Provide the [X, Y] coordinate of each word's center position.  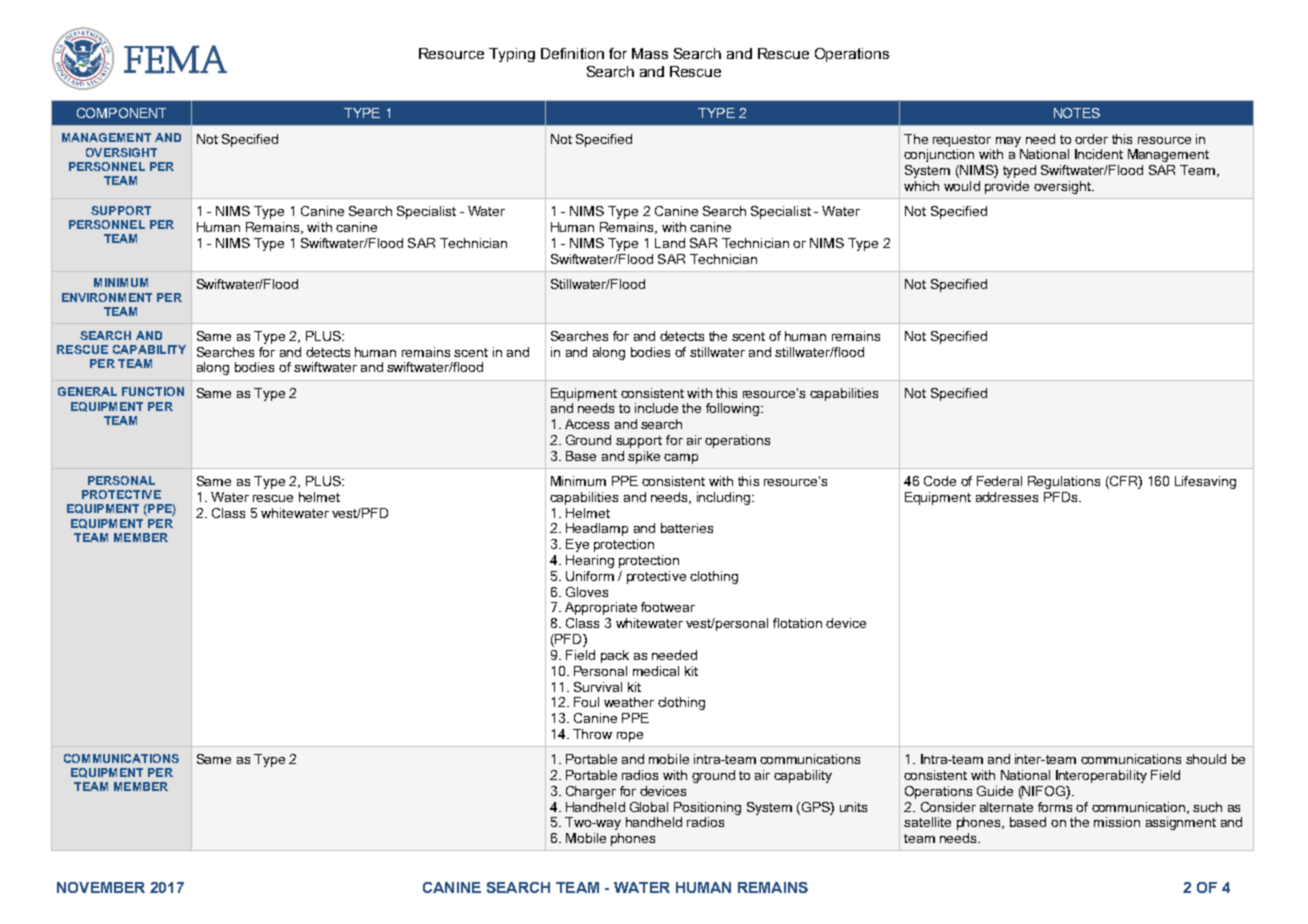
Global [649, 807]
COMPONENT [121, 113]
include [656, 408]
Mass [650, 53]
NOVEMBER [101, 887]
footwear [668, 607]
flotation [797, 623]
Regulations [1064, 482]
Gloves [587, 592]
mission [1117, 822]
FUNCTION [153, 391]
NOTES [1077, 113]
